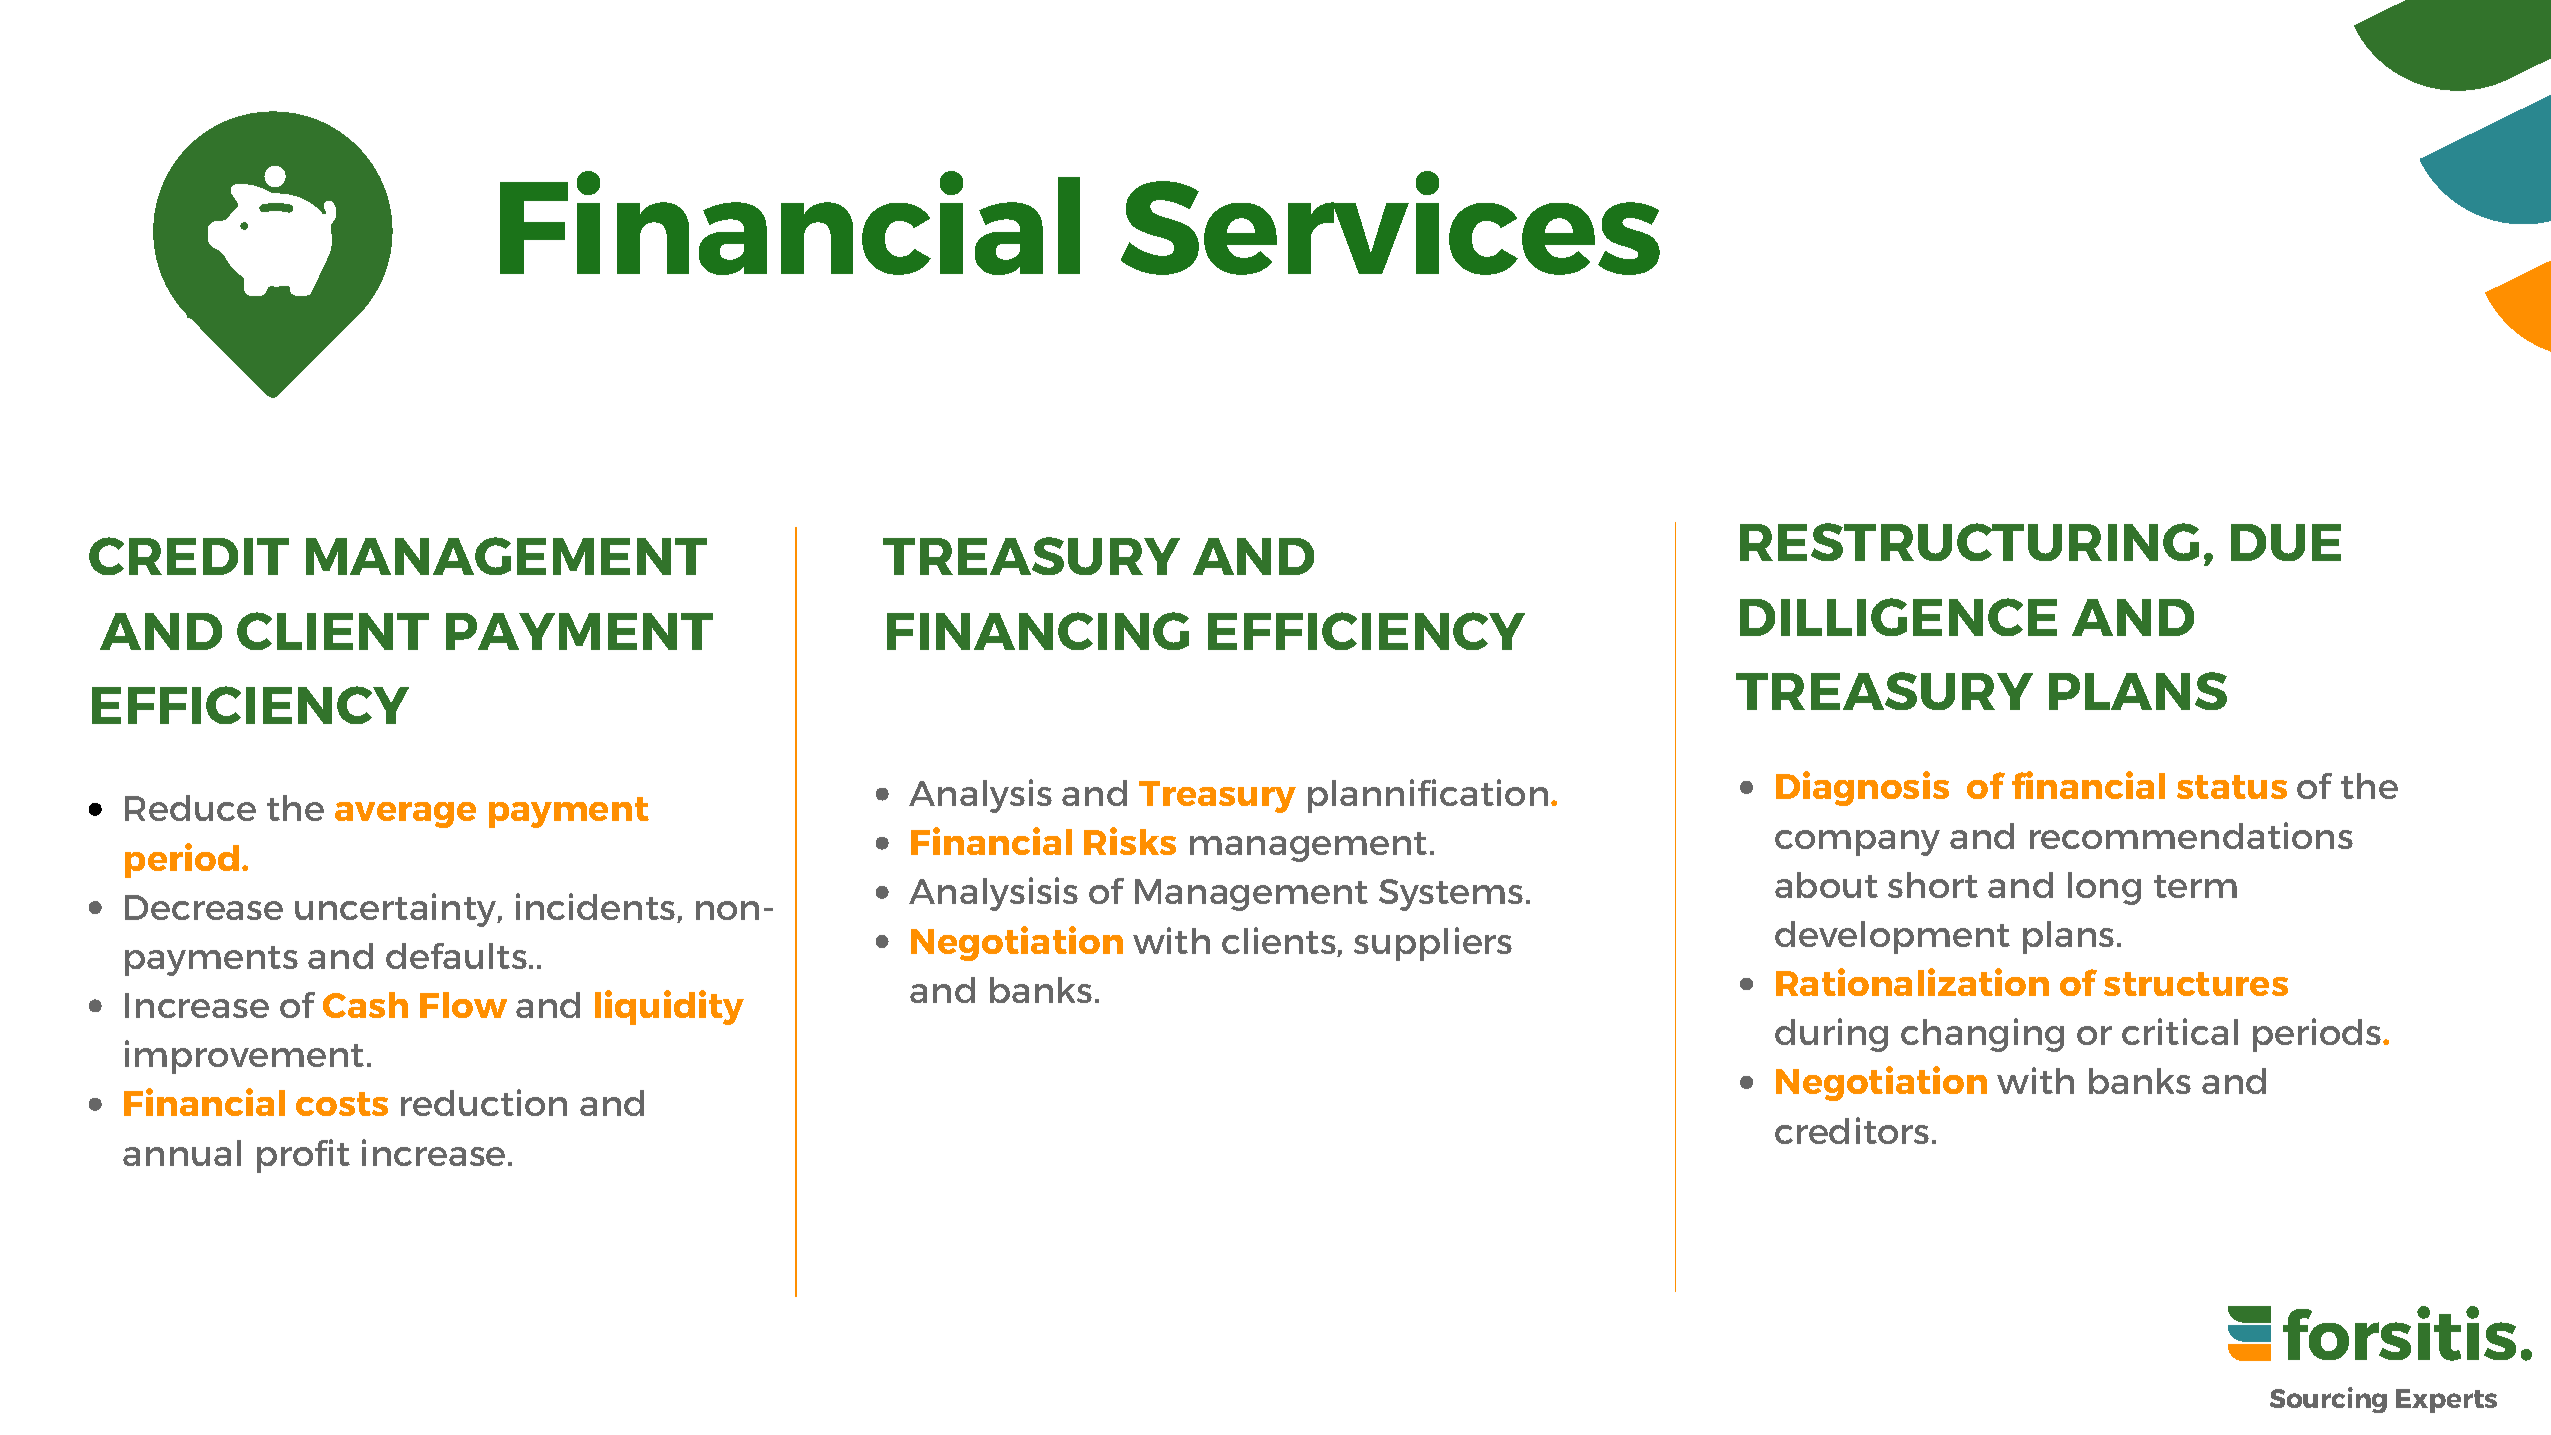  What do you see at coordinates (484, 1102) in the screenshot?
I see `reduction` at bounding box center [484, 1102].
